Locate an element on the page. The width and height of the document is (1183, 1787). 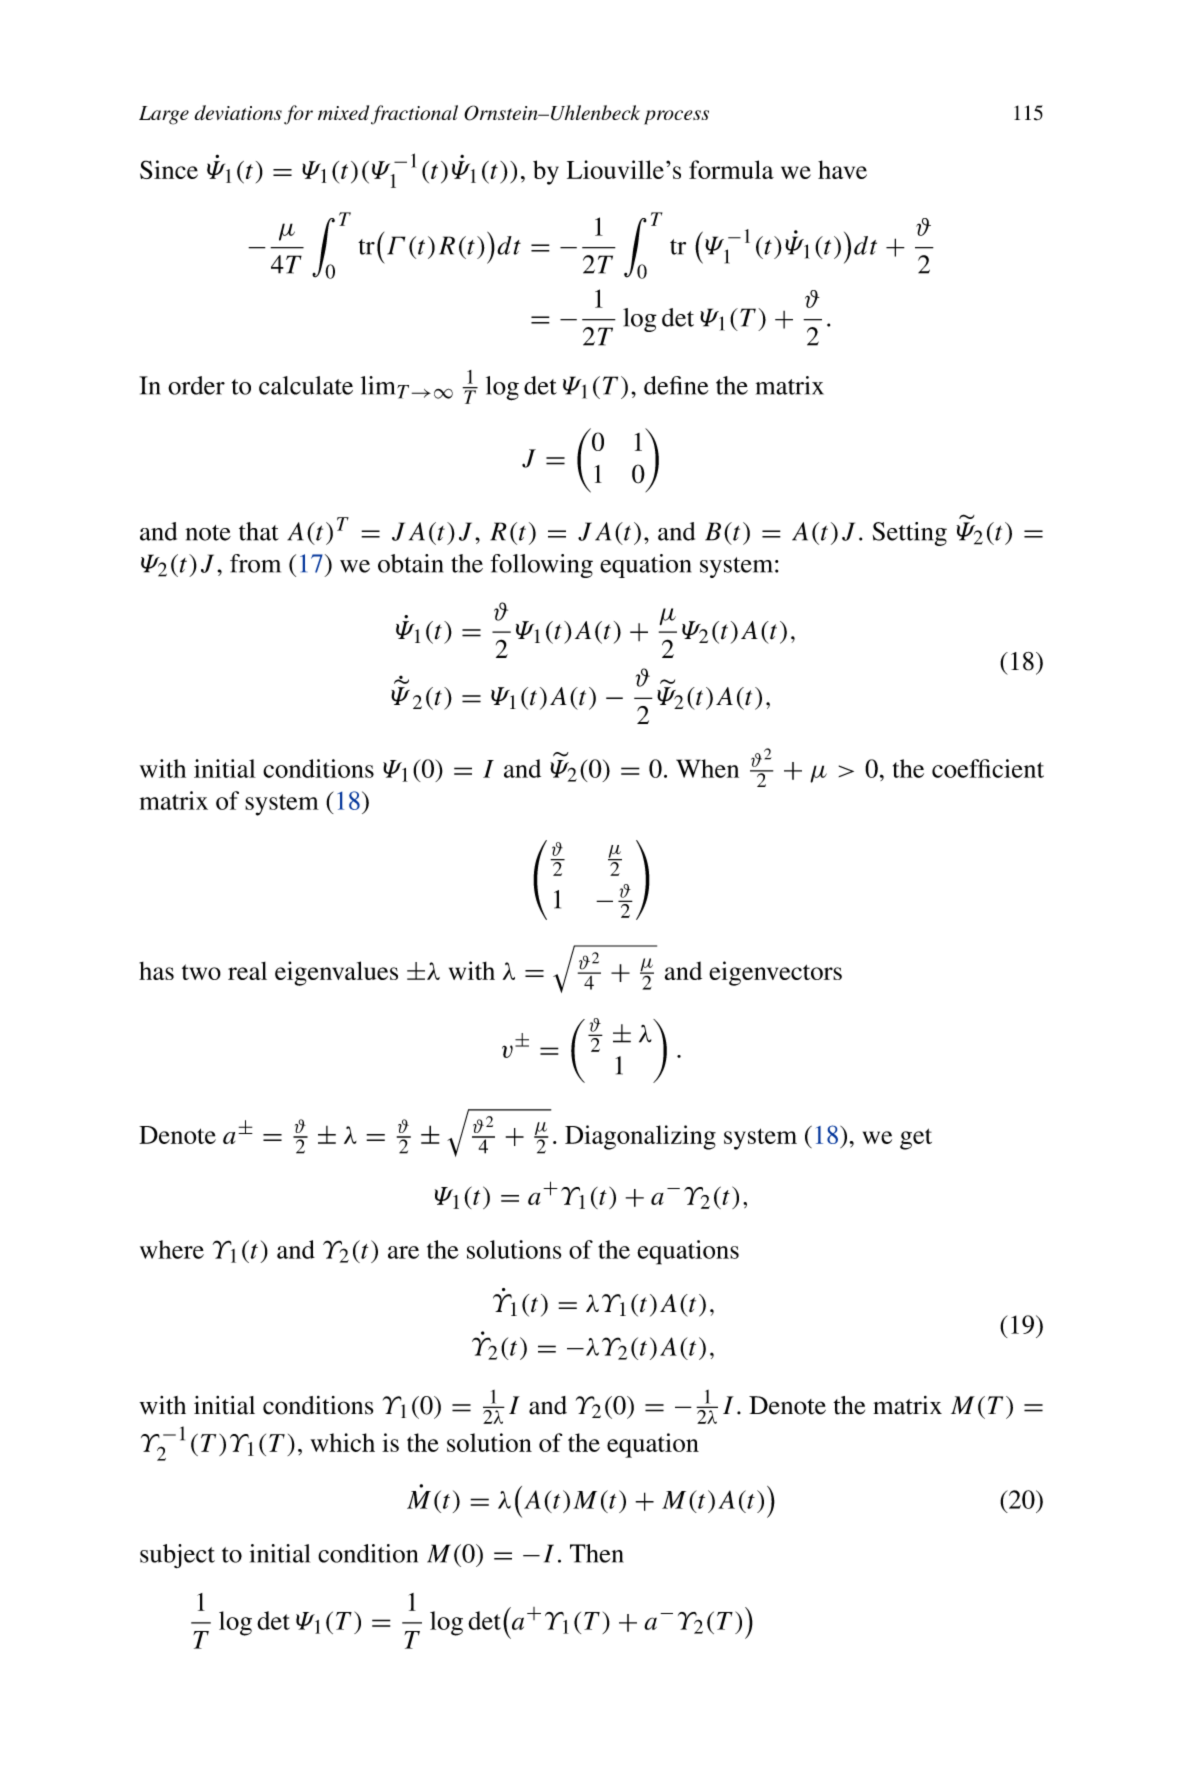
Then is located at coordinates (597, 1553).
